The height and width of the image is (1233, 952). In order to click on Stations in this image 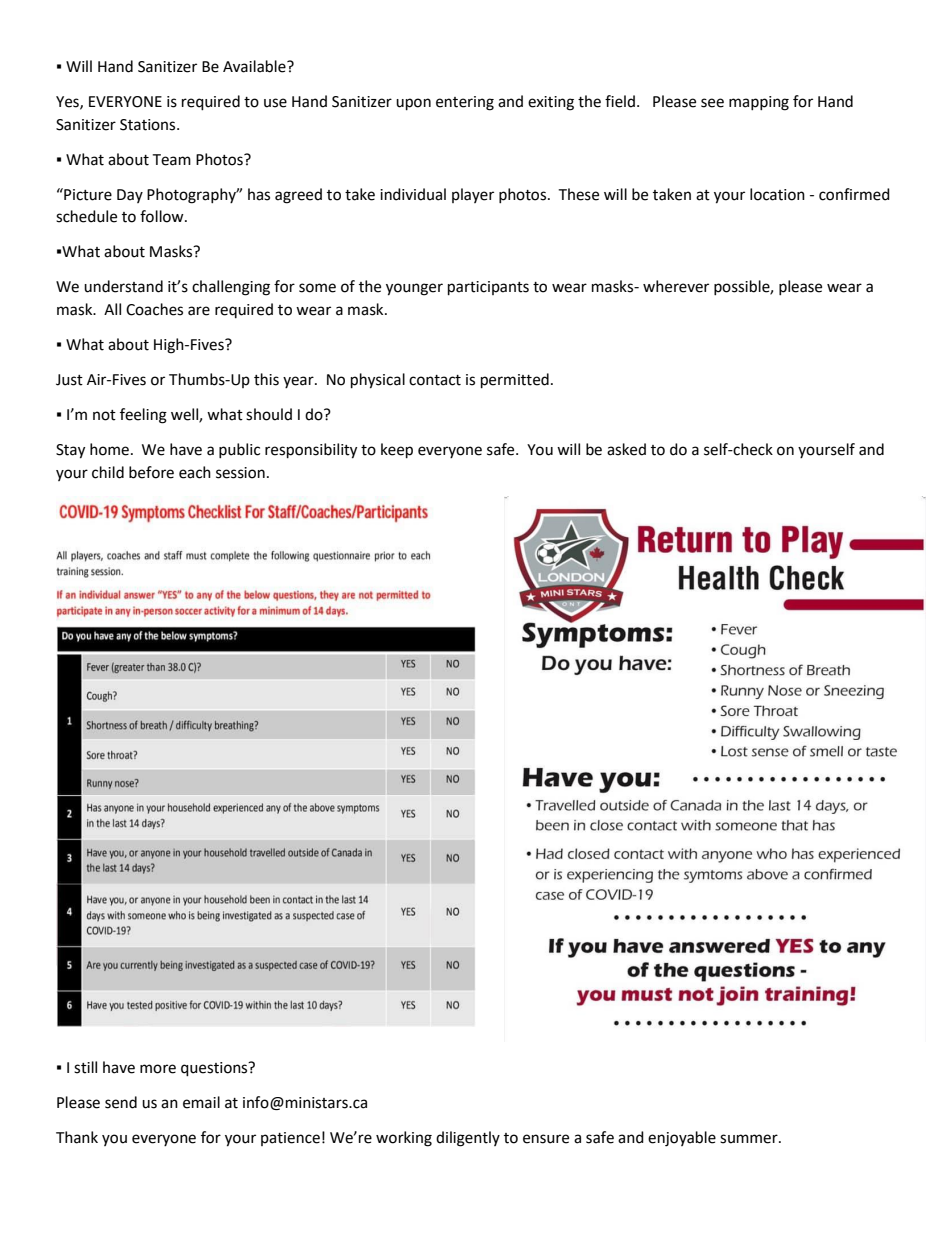, I will do `click(149, 125)`.
